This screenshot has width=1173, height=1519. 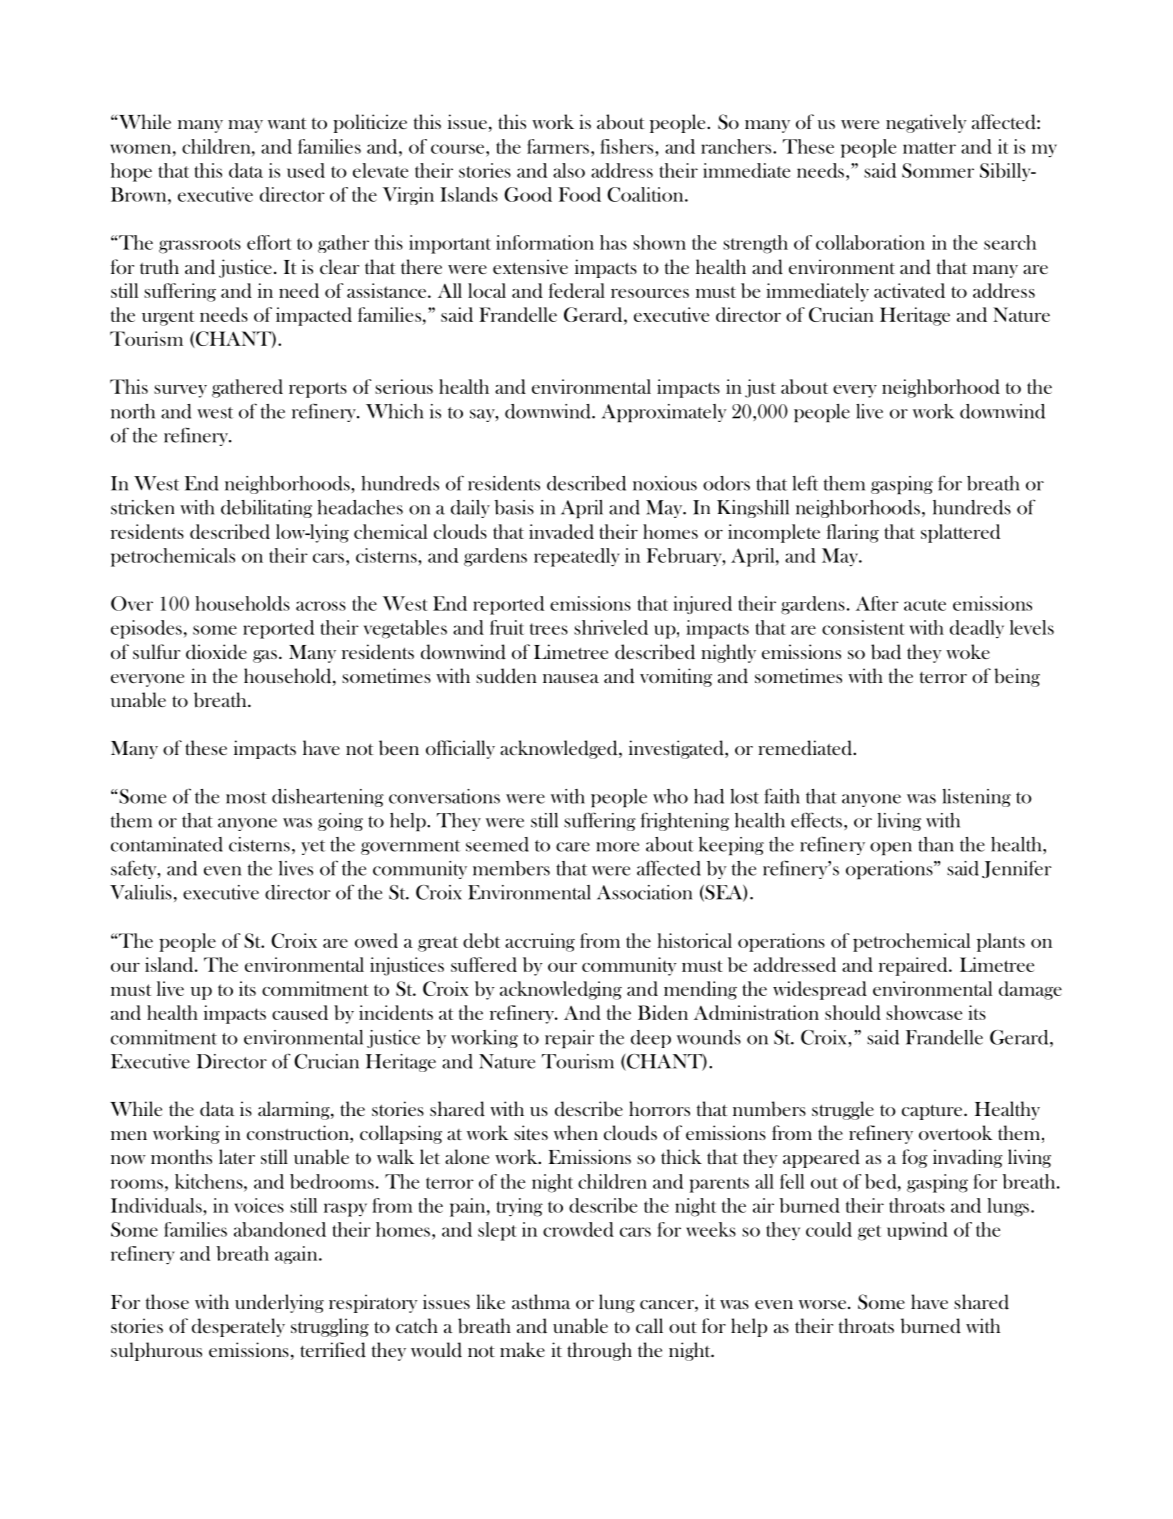 I want to click on accruing, so click(x=540, y=942).
